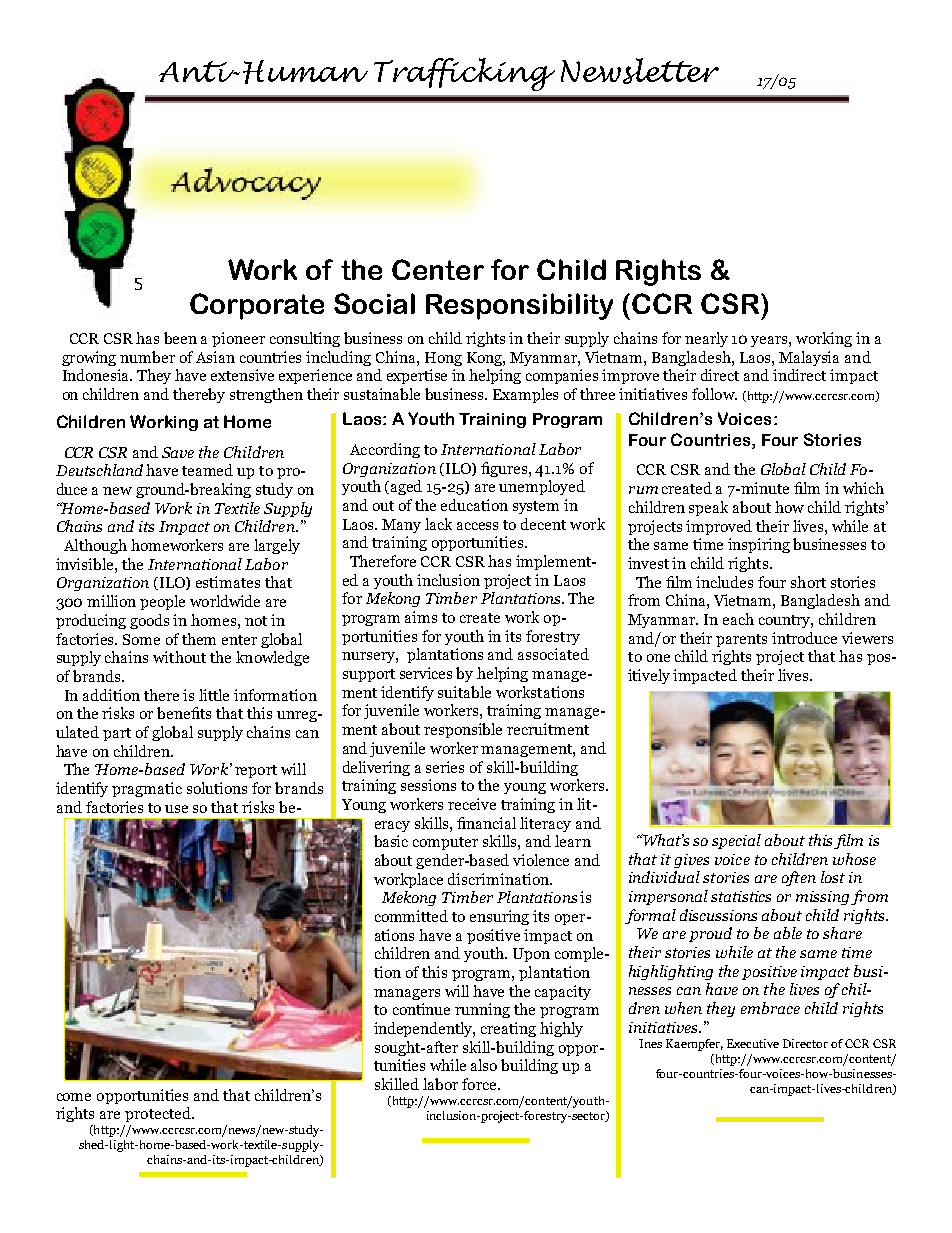  What do you see at coordinates (753, 1043) in the image?
I see `Executive` at bounding box center [753, 1043].
